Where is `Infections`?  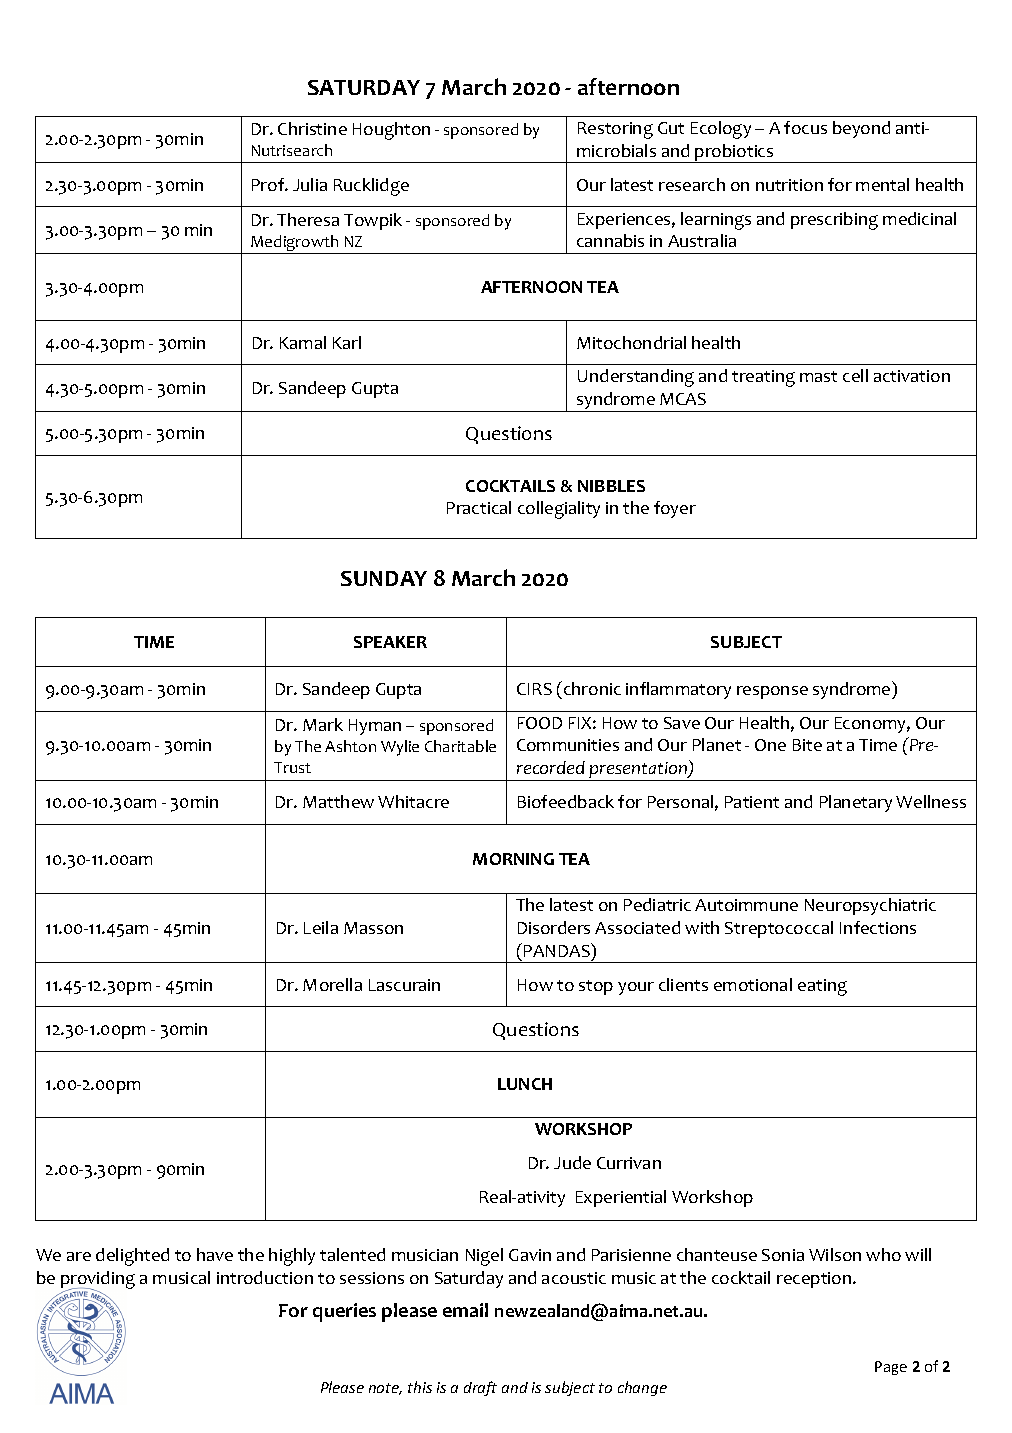
Infections is located at coordinates (878, 927).
